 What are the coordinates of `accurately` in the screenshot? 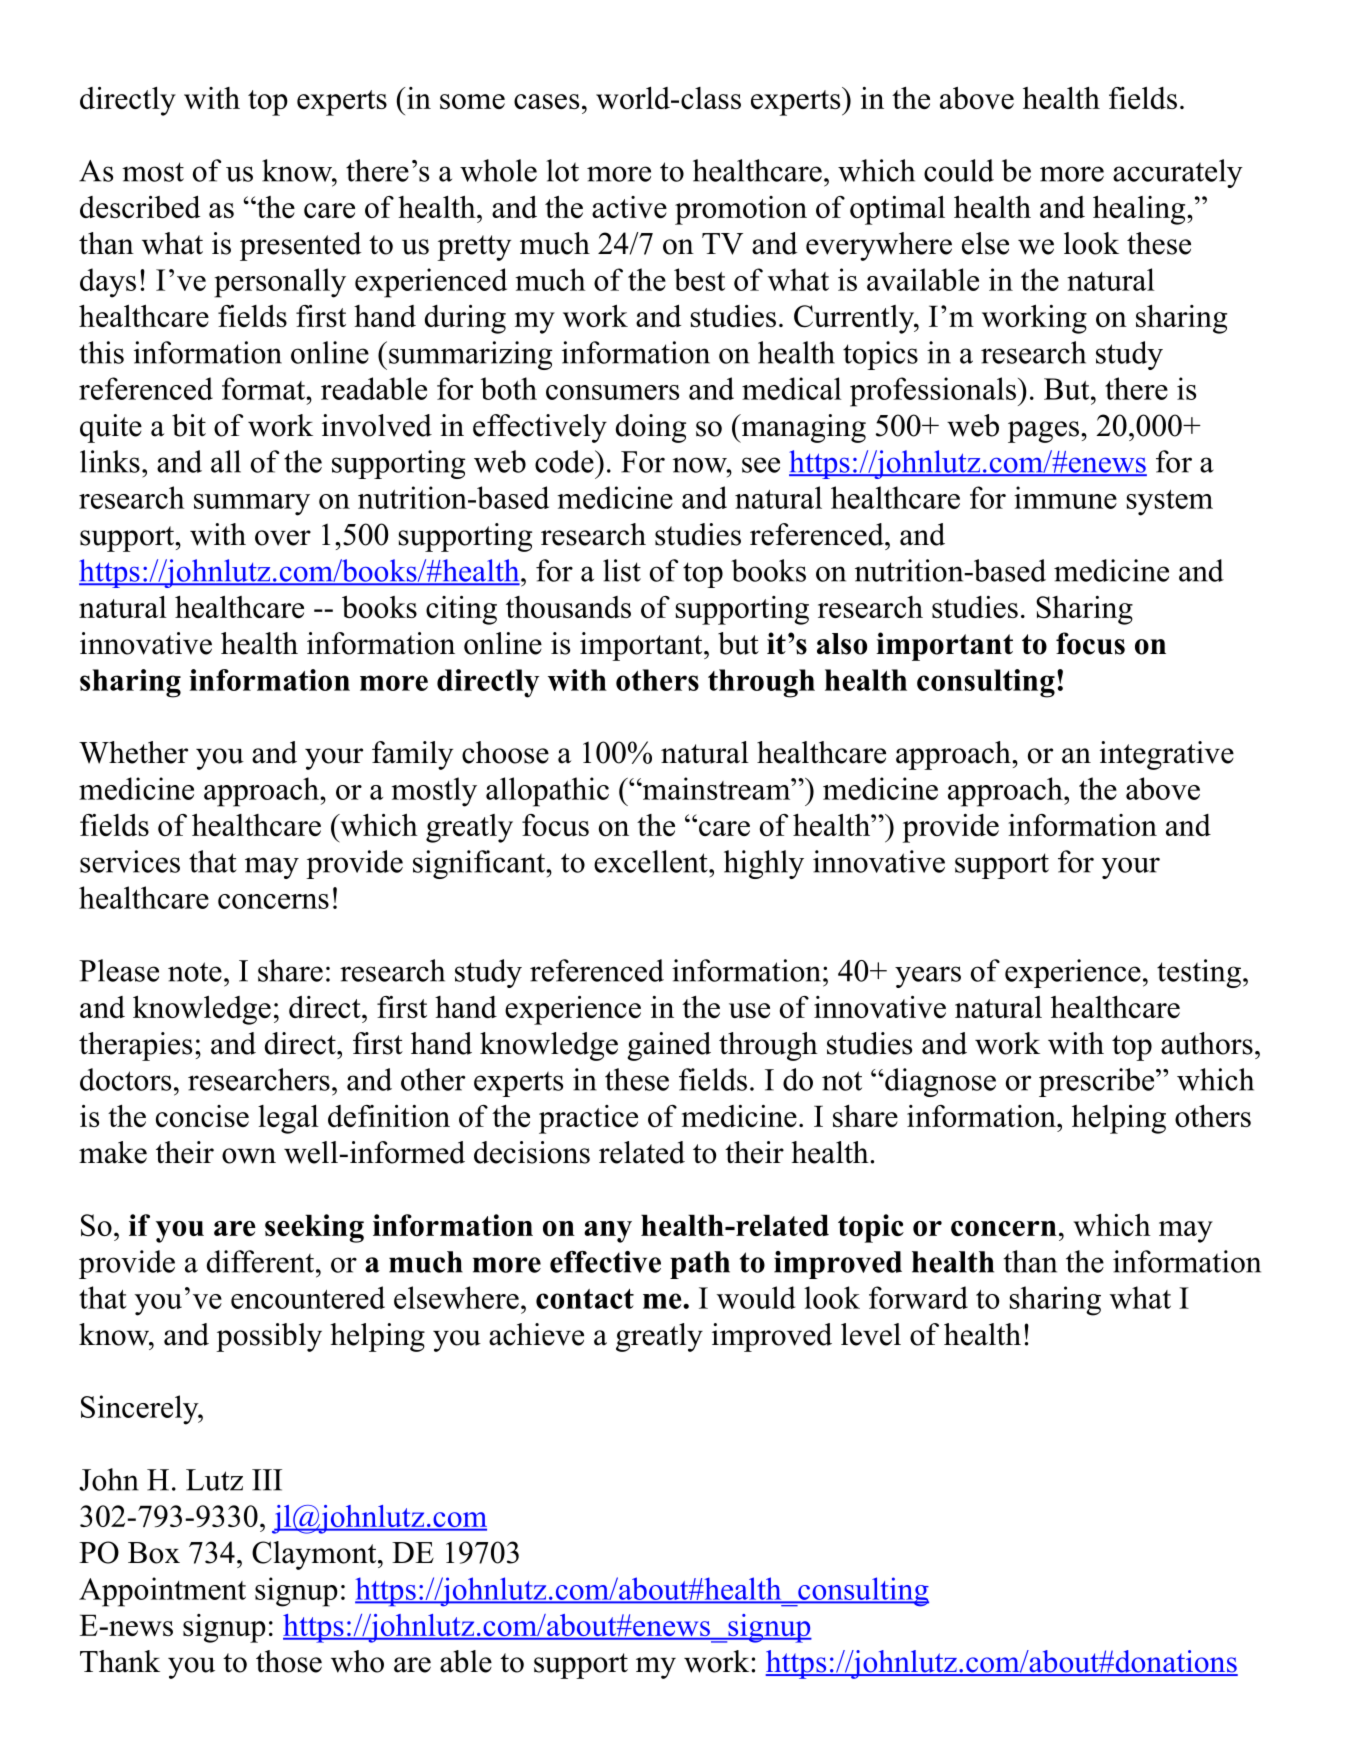 It's located at (1178, 173).
